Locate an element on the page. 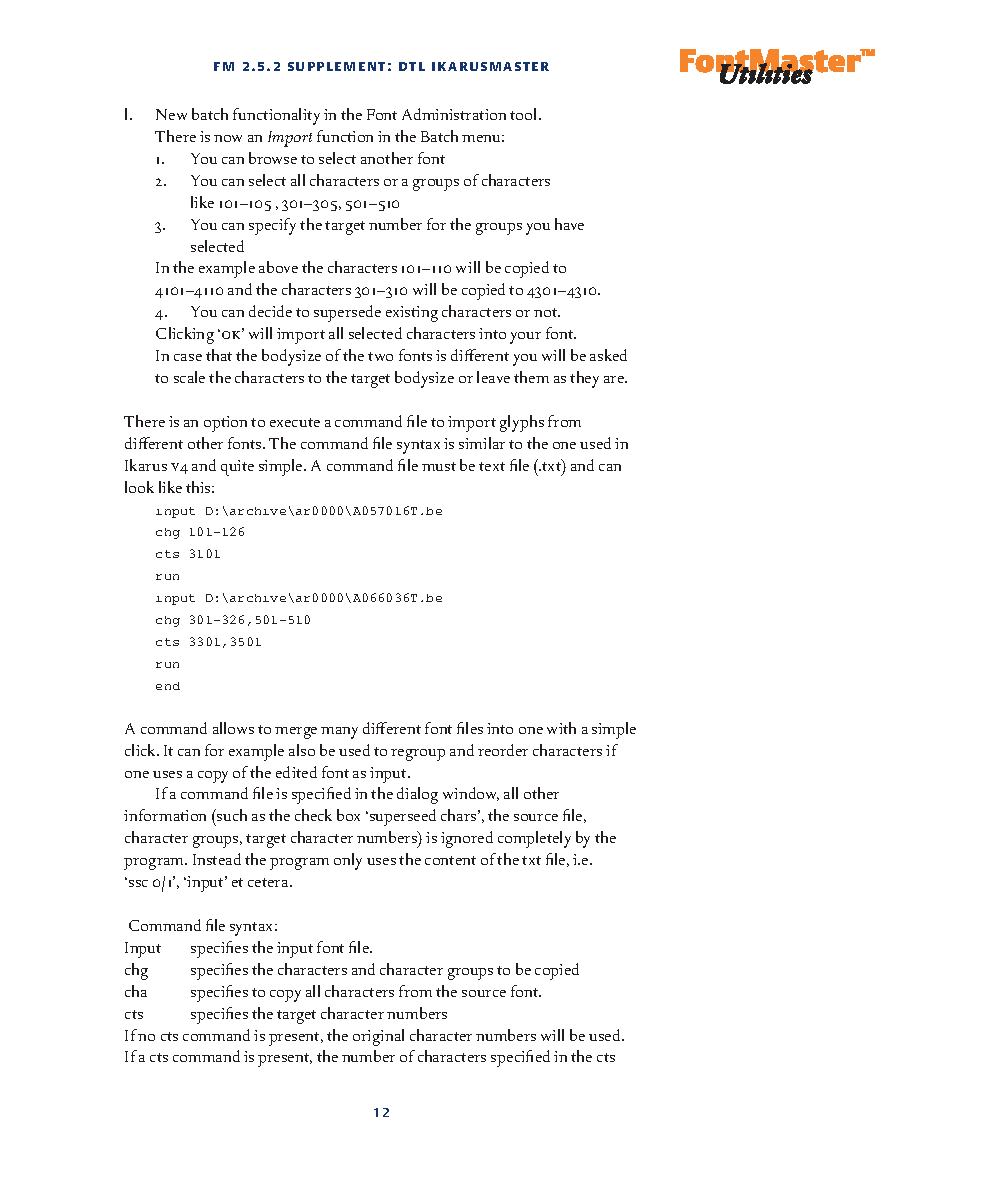 The width and height of the image is (1008, 1189). supplement is located at coordinates (336, 66).
